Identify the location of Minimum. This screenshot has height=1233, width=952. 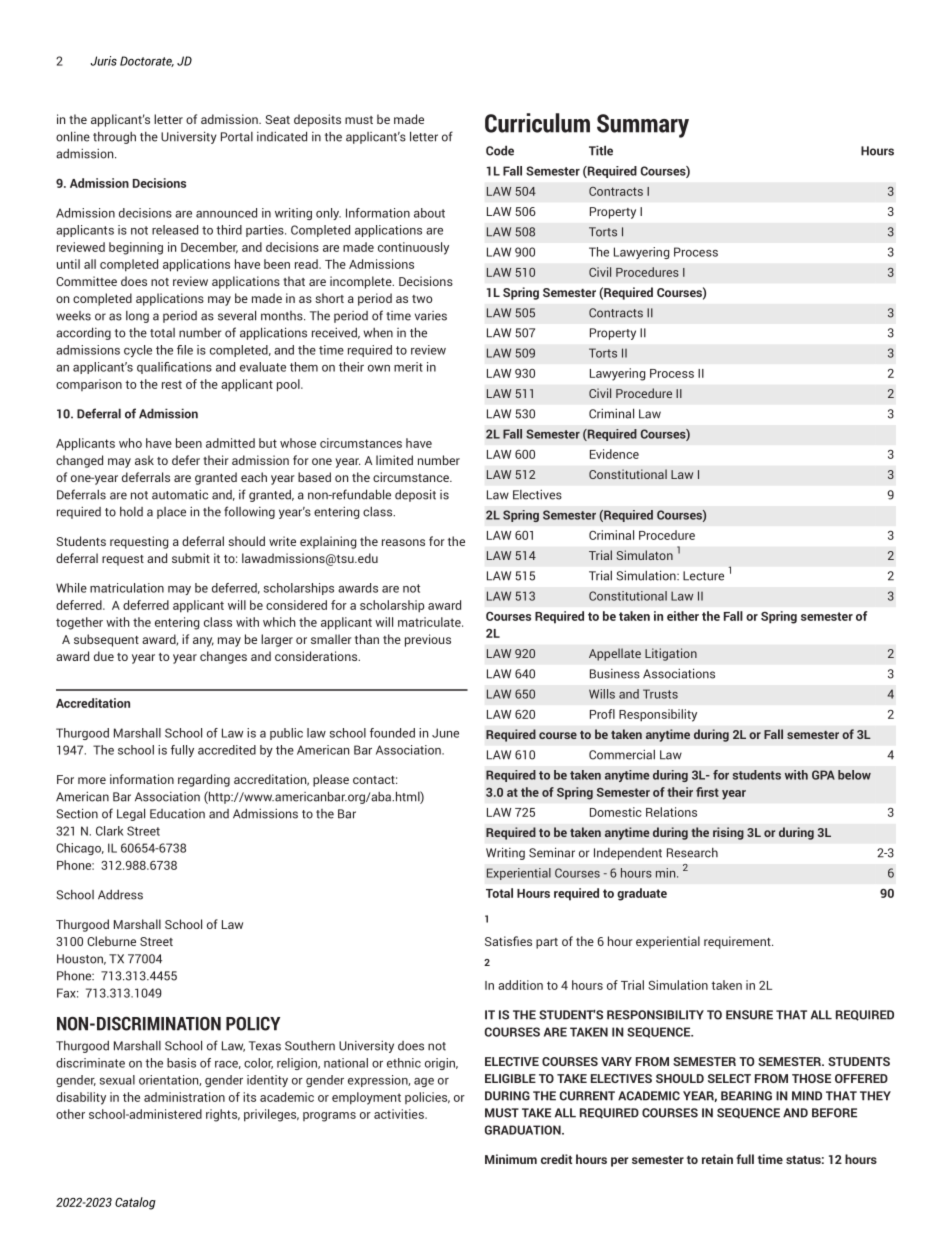
(511, 1159).
